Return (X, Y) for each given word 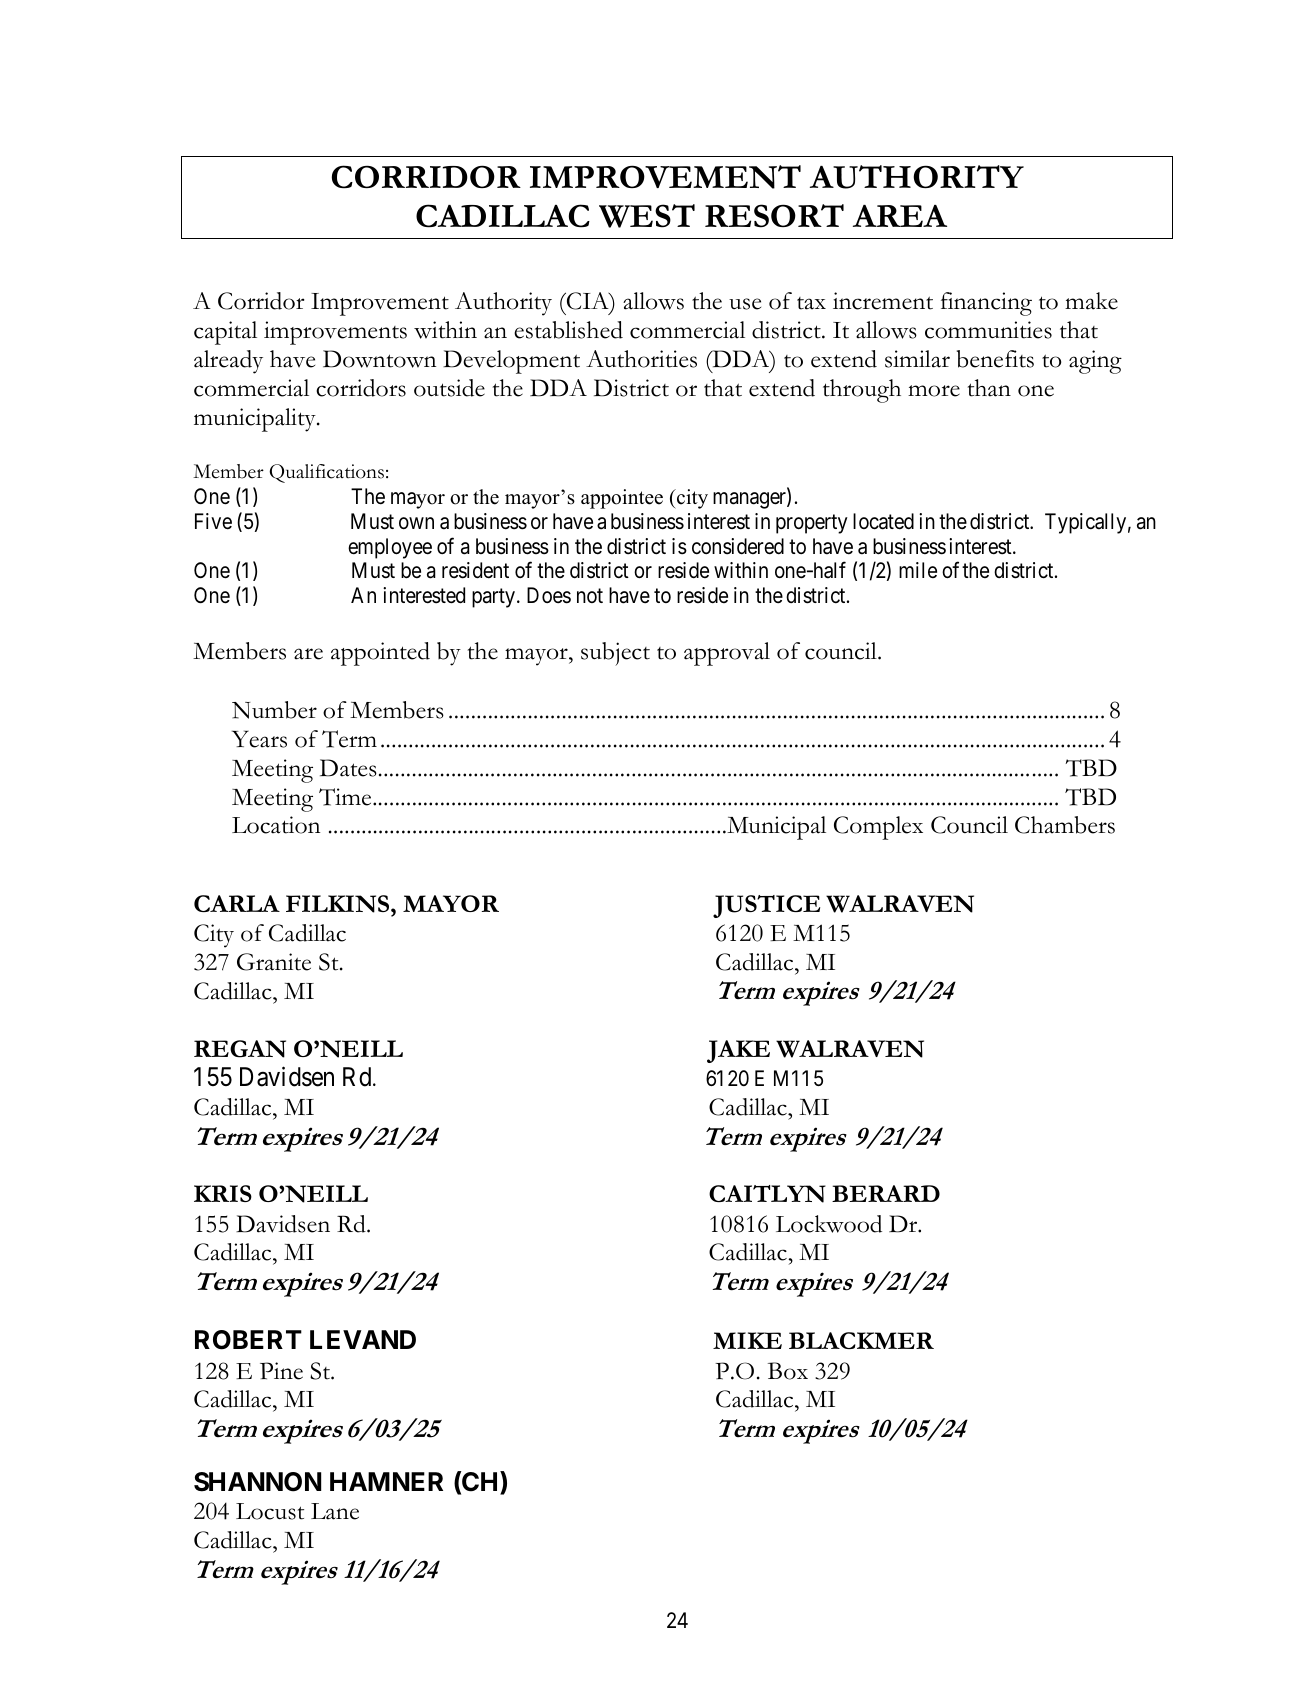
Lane (335, 1511)
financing (986, 304)
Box (788, 1371)
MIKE (747, 1340)
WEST (647, 216)
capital (225, 333)
